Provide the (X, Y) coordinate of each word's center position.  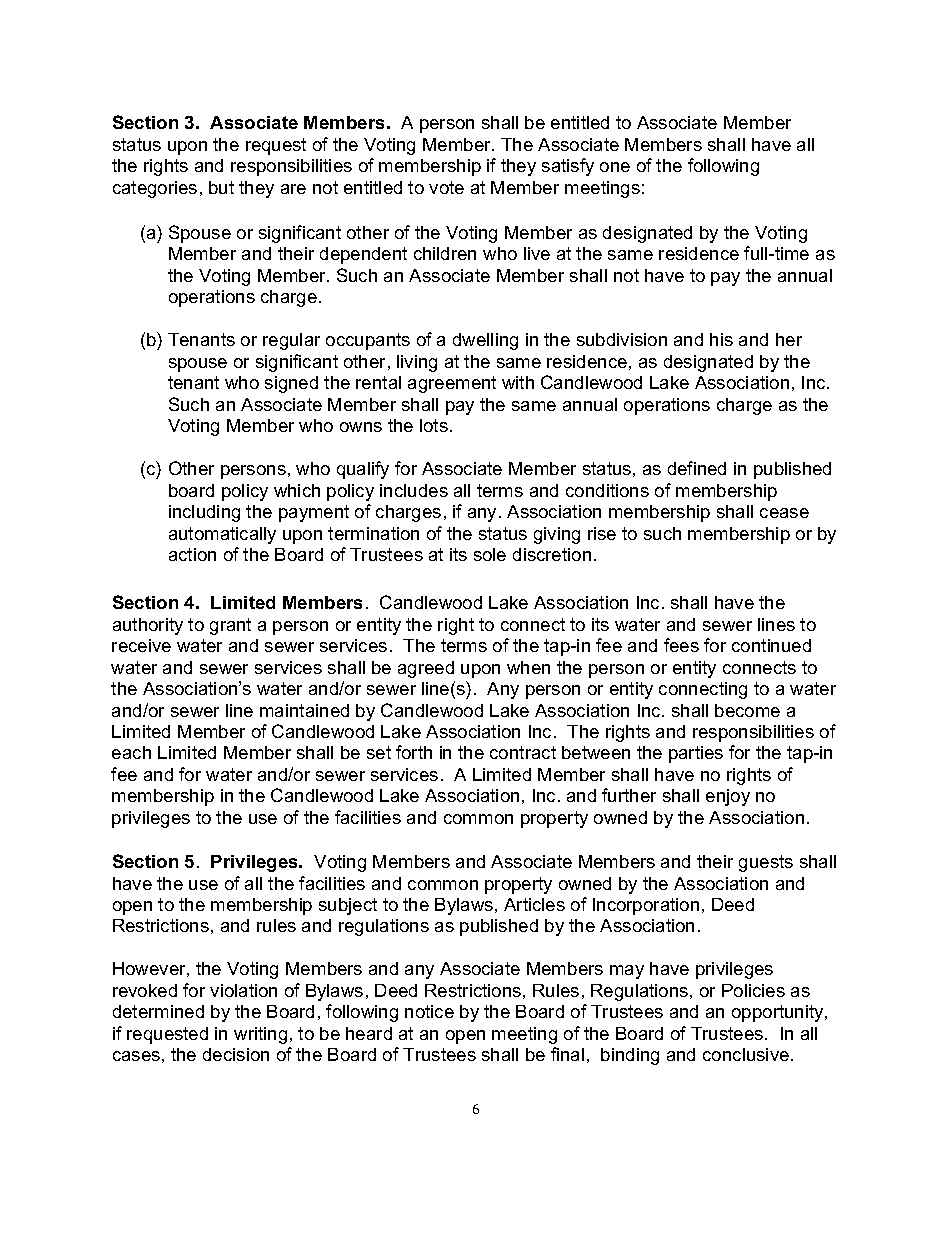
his (721, 339)
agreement (452, 384)
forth (414, 752)
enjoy (728, 797)
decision (236, 1054)
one (615, 167)
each (131, 752)
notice (429, 1011)
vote (446, 187)
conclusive (746, 1054)
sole (490, 554)
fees (681, 645)
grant (230, 626)
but (221, 187)
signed (291, 384)
